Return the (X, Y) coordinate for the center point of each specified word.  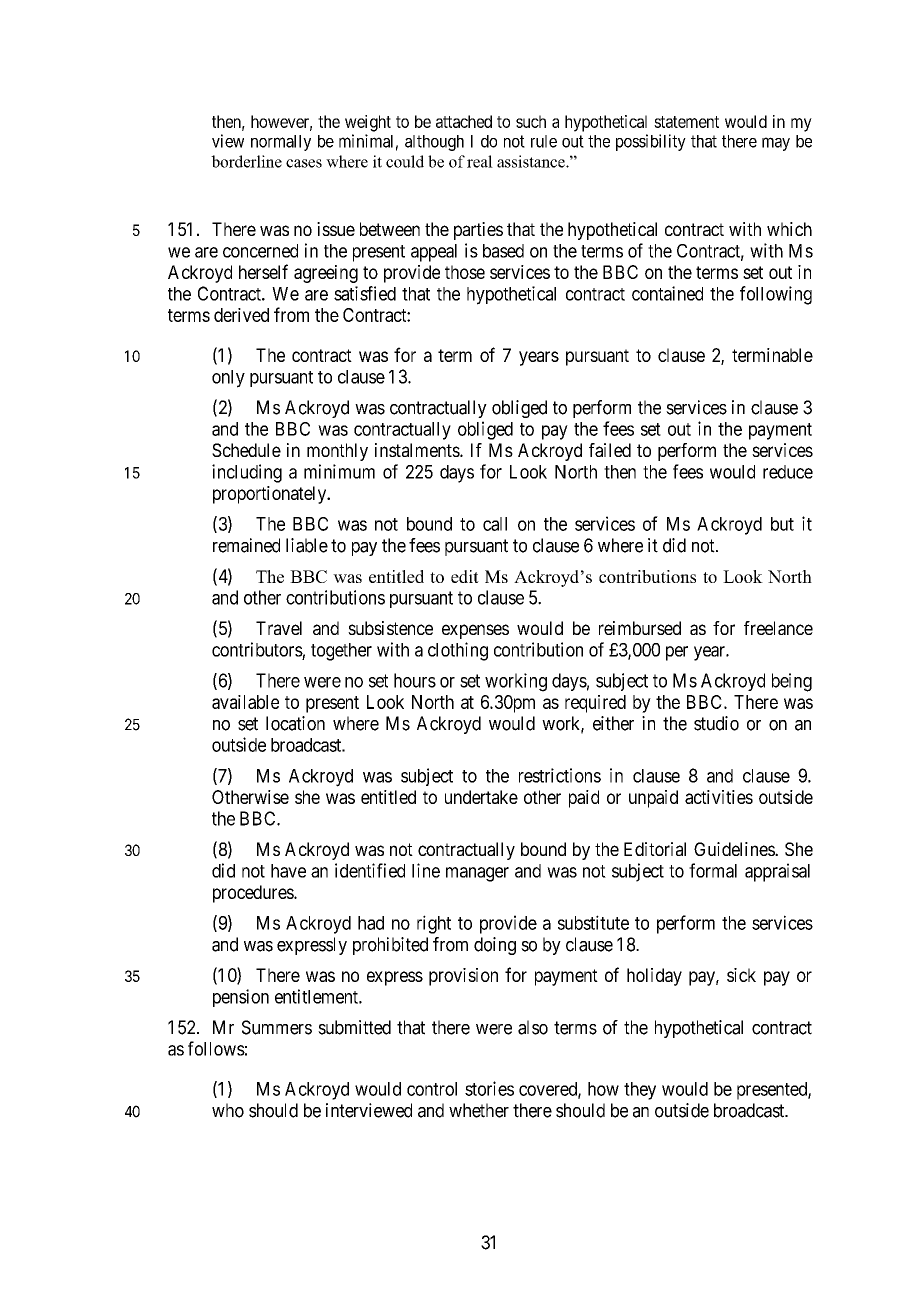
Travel (279, 628)
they (640, 1091)
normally (281, 143)
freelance (778, 628)
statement (686, 122)
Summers (277, 1027)
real (480, 161)
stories (489, 1088)
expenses (475, 631)
